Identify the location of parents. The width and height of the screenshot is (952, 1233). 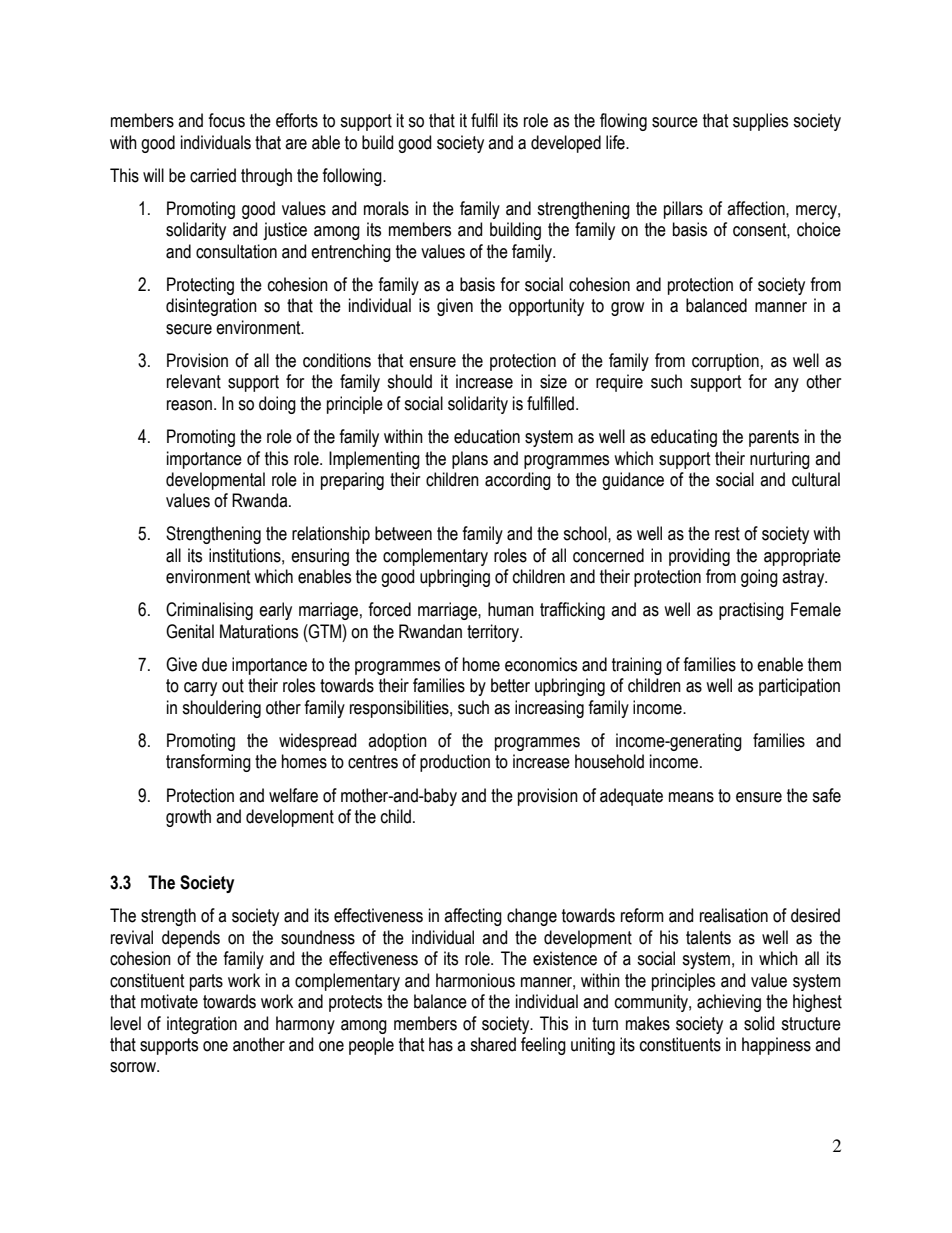
(774, 438).
